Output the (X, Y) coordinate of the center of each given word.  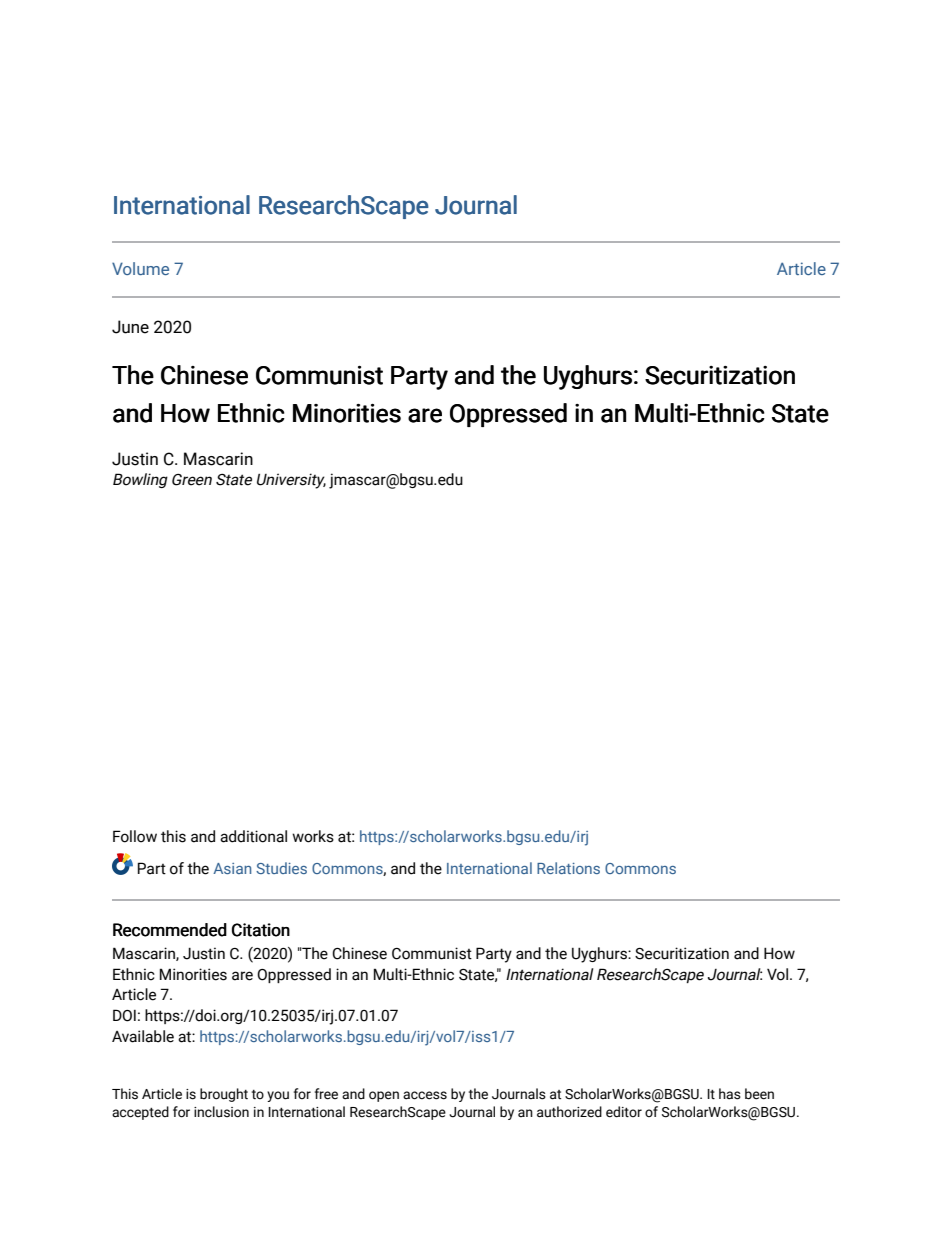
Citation (261, 930)
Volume (140, 268)
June (130, 327)
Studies (281, 868)
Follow (135, 836)
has (730, 1094)
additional (253, 836)
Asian (232, 868)
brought (224, 1095)
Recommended (170, 930)
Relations (568, 868)
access (425, 1095)
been (759, 1094)
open (384, 1096)
